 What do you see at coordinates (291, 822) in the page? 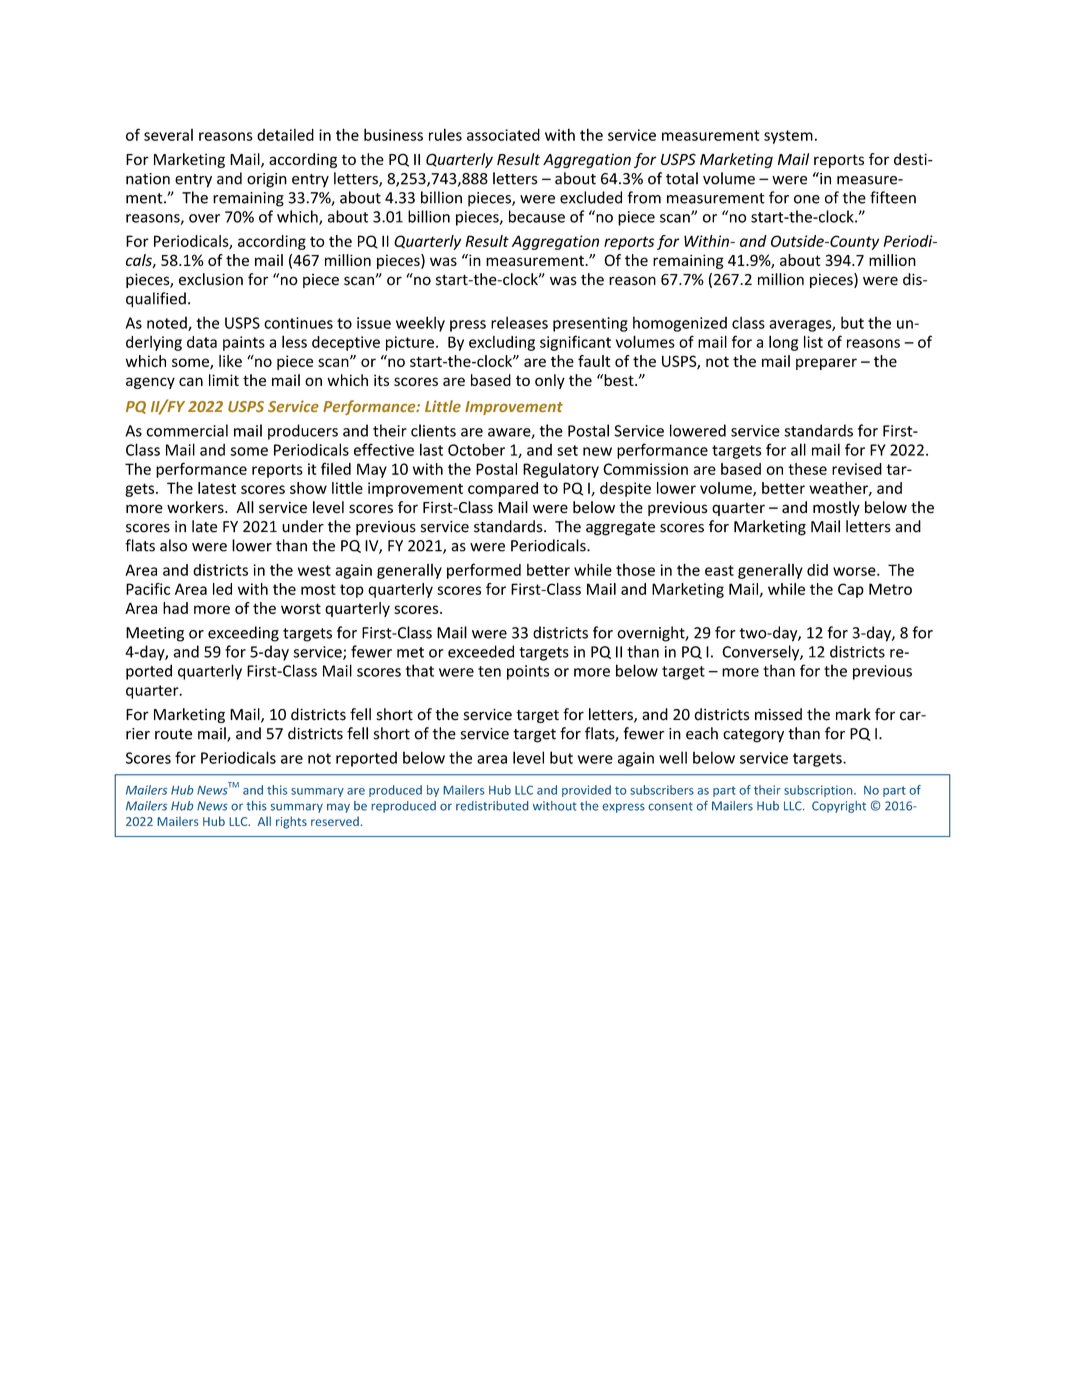
I see `rights` at bounding box center [291, 822].
